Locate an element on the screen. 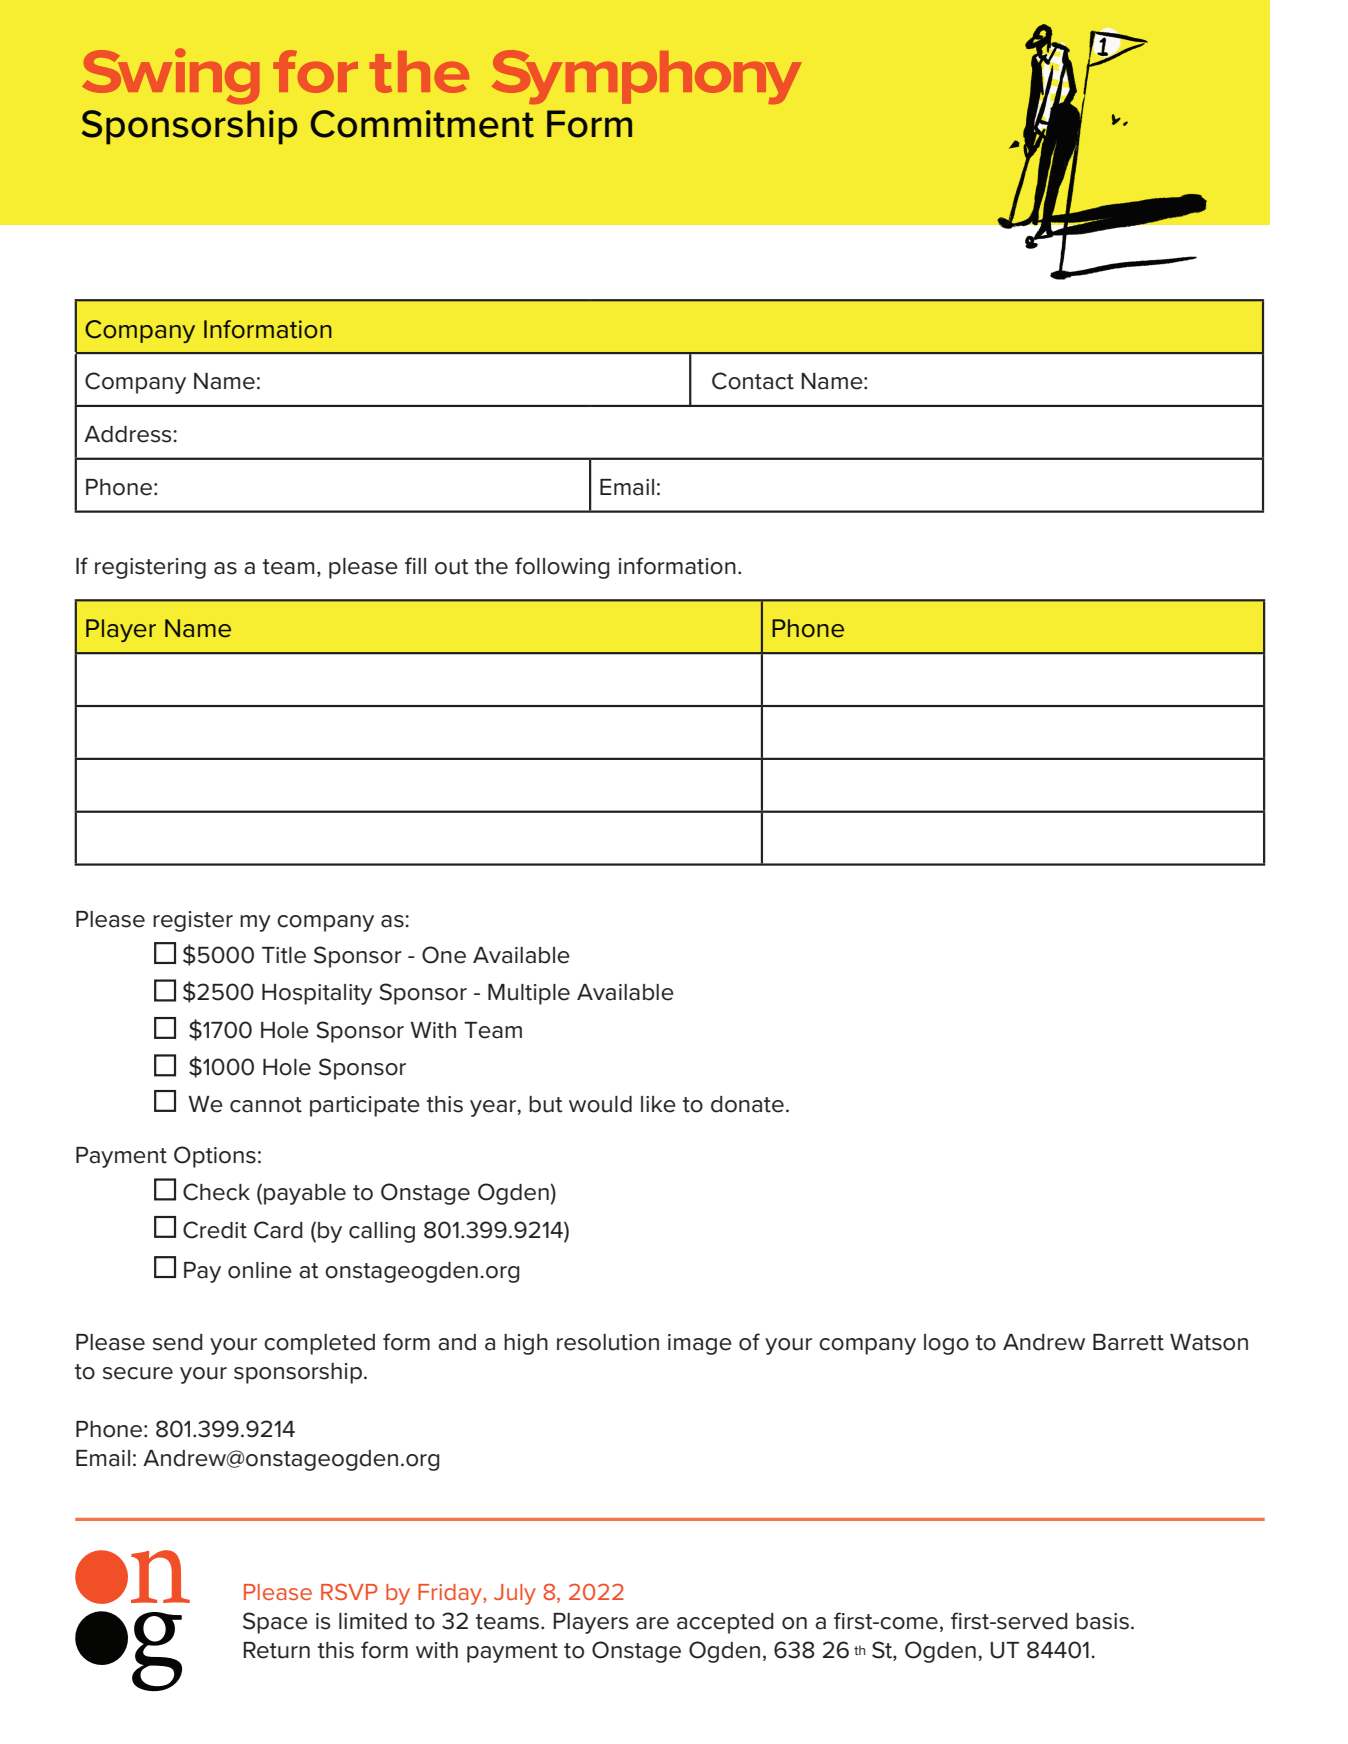  Space is located at coordinates (275, 1623).
